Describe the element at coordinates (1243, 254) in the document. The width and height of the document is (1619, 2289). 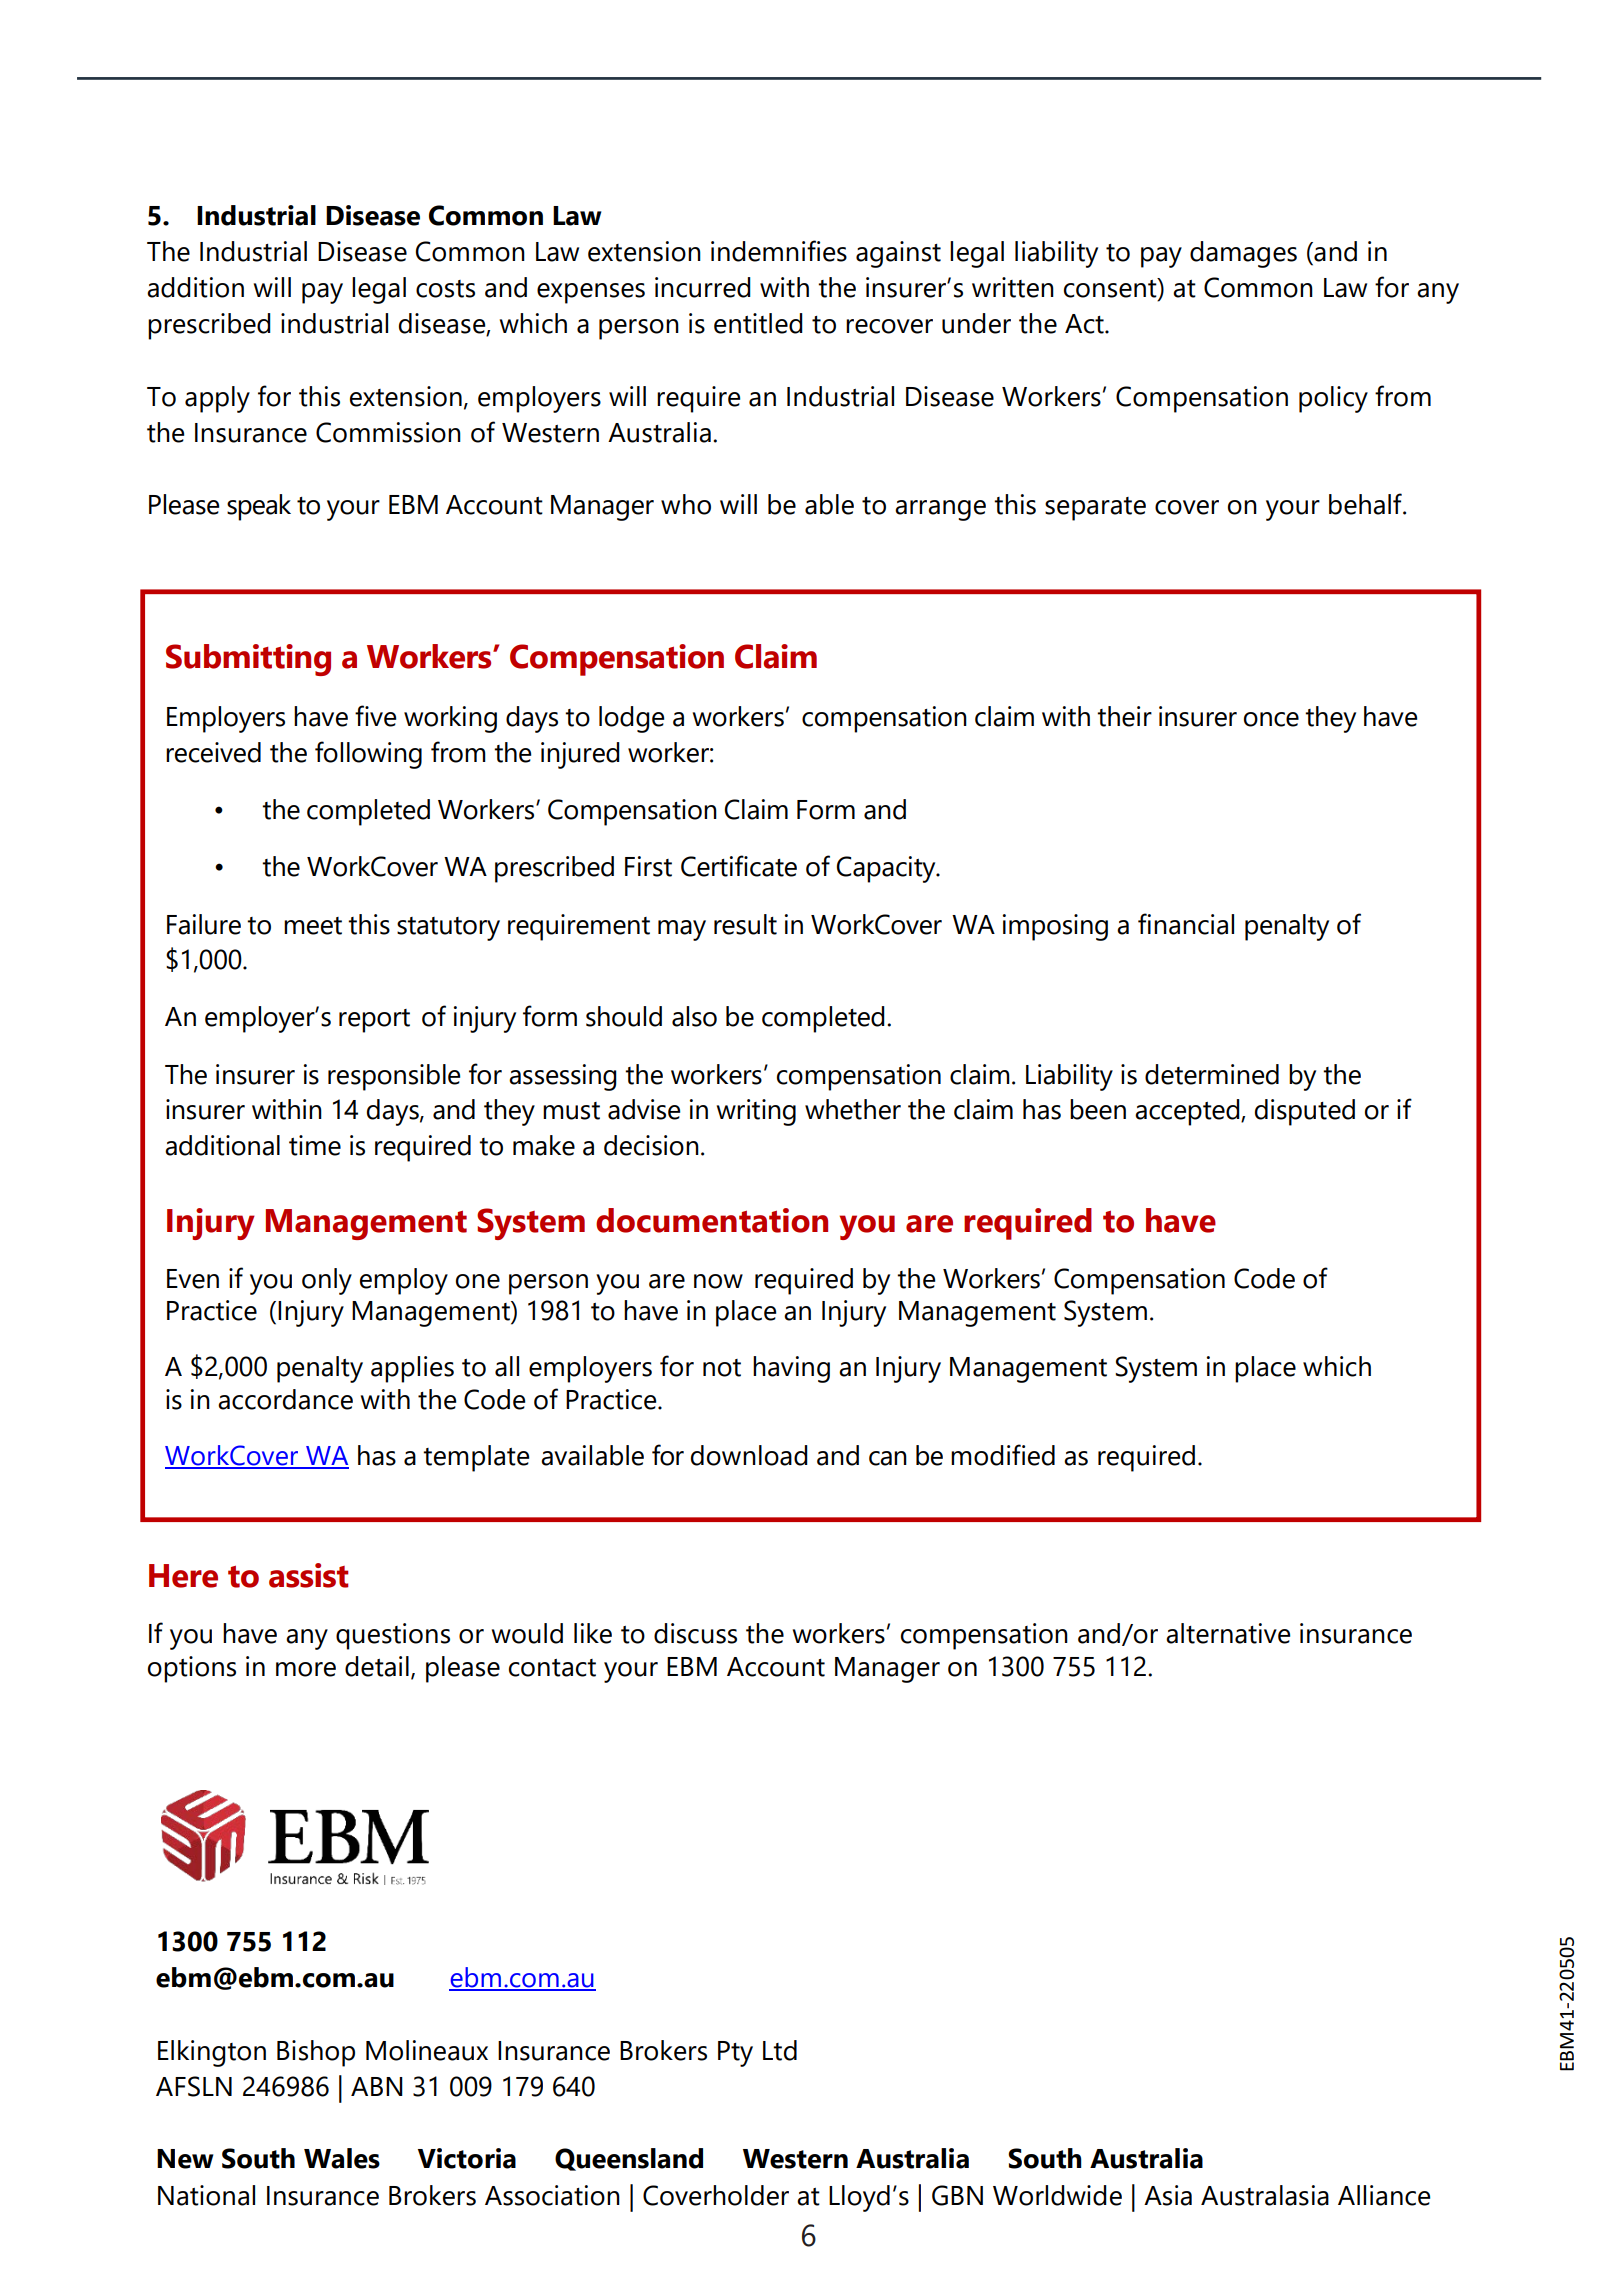
I see `damages` at that location.
